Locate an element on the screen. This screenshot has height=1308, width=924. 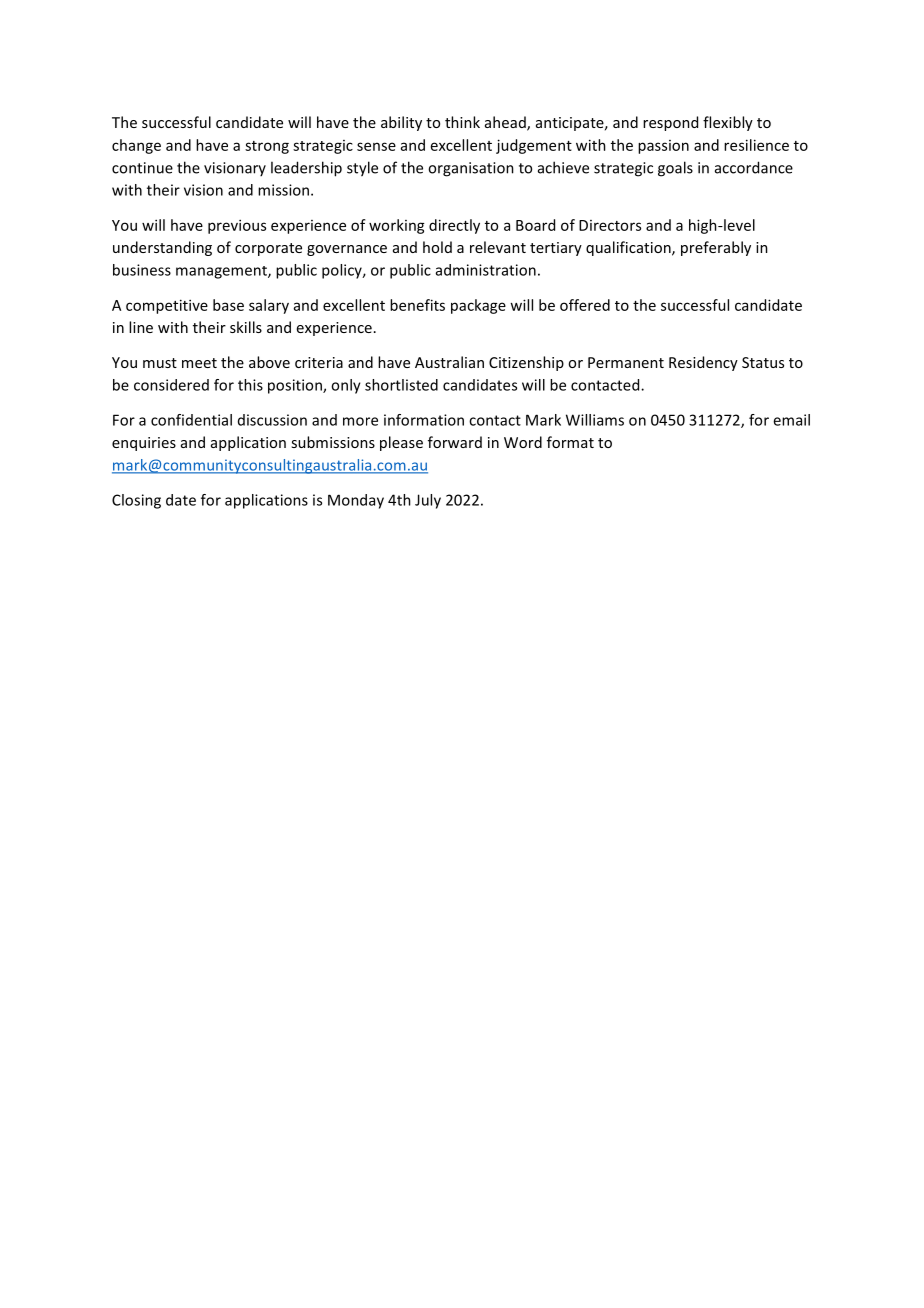
Closing is located at coordinates (136, 501).
